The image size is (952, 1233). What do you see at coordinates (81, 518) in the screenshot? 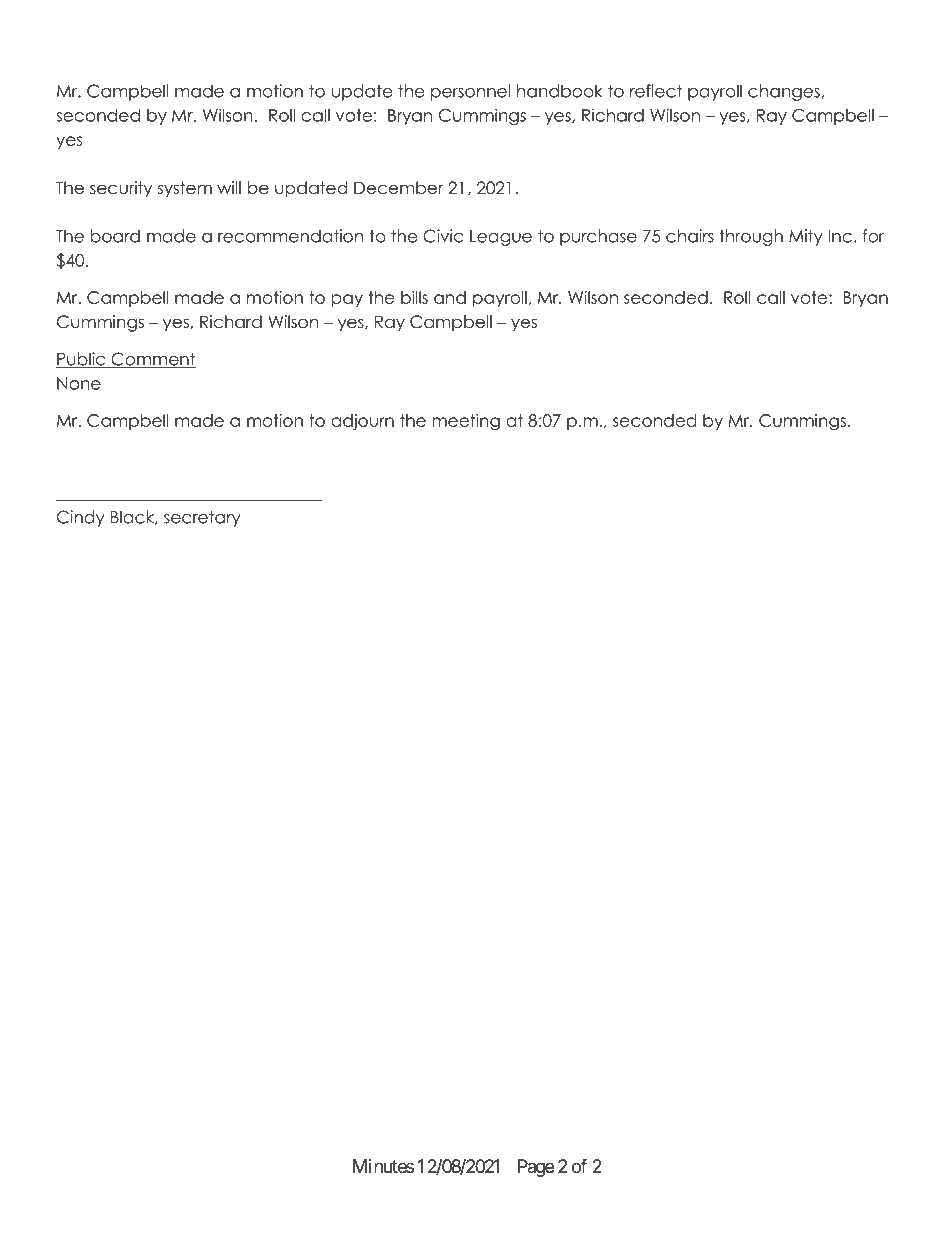
I see `Cindy` at bounding box center [81, 518].
